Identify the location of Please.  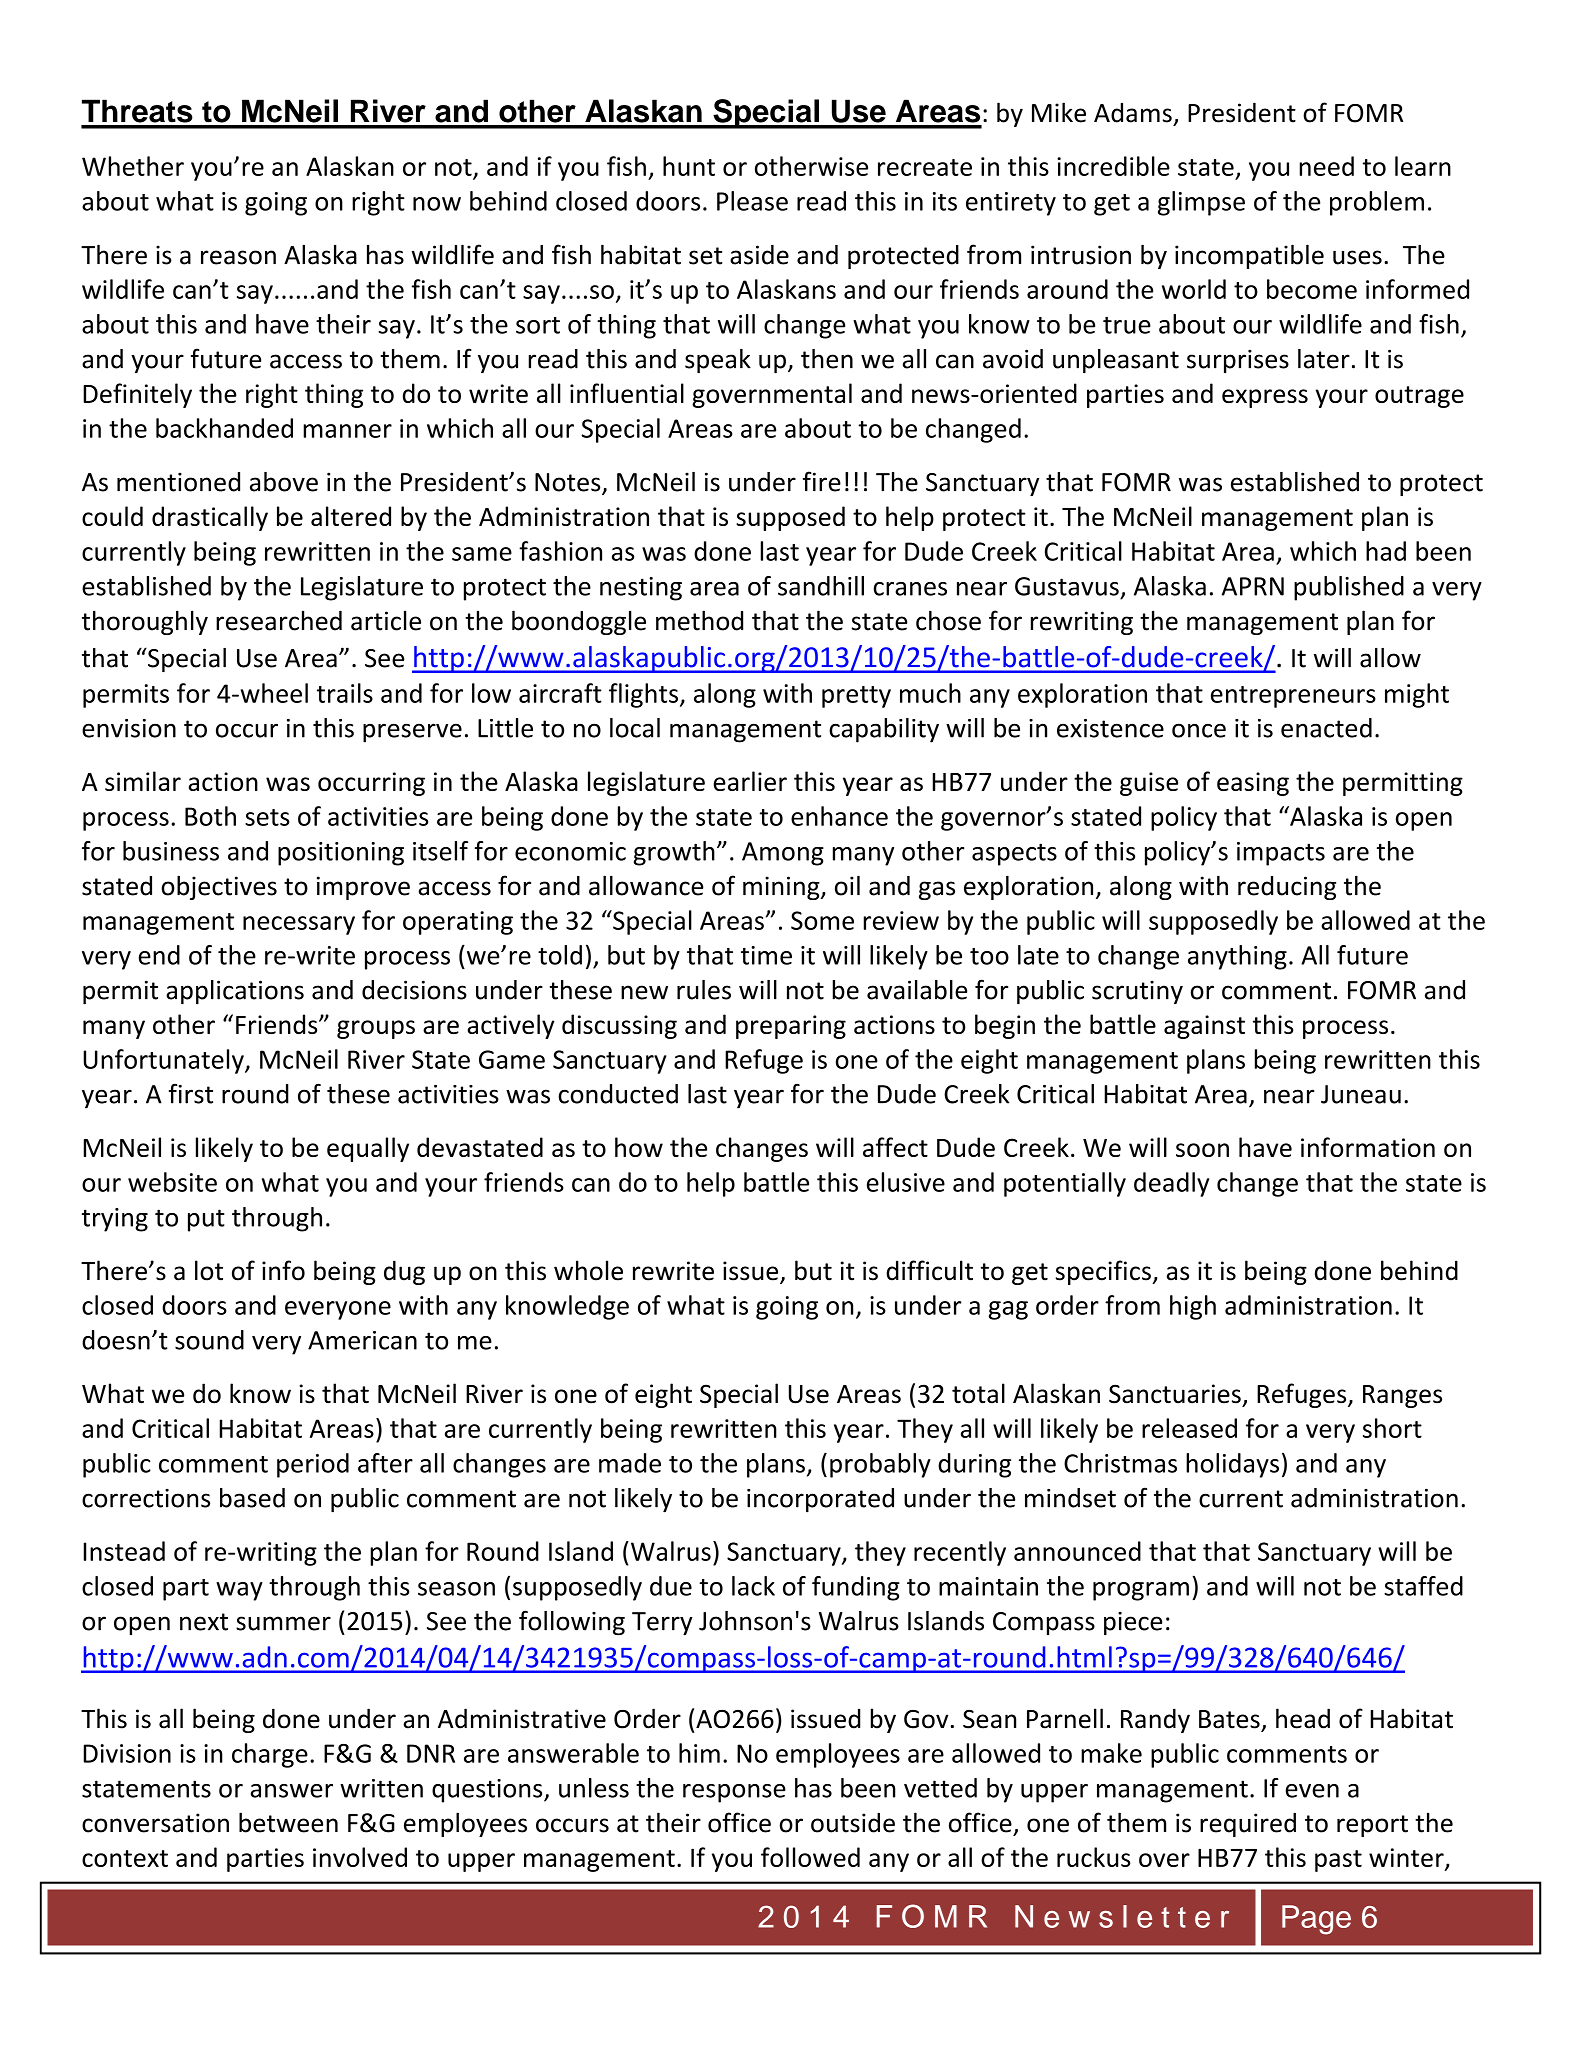
(752, 201).
